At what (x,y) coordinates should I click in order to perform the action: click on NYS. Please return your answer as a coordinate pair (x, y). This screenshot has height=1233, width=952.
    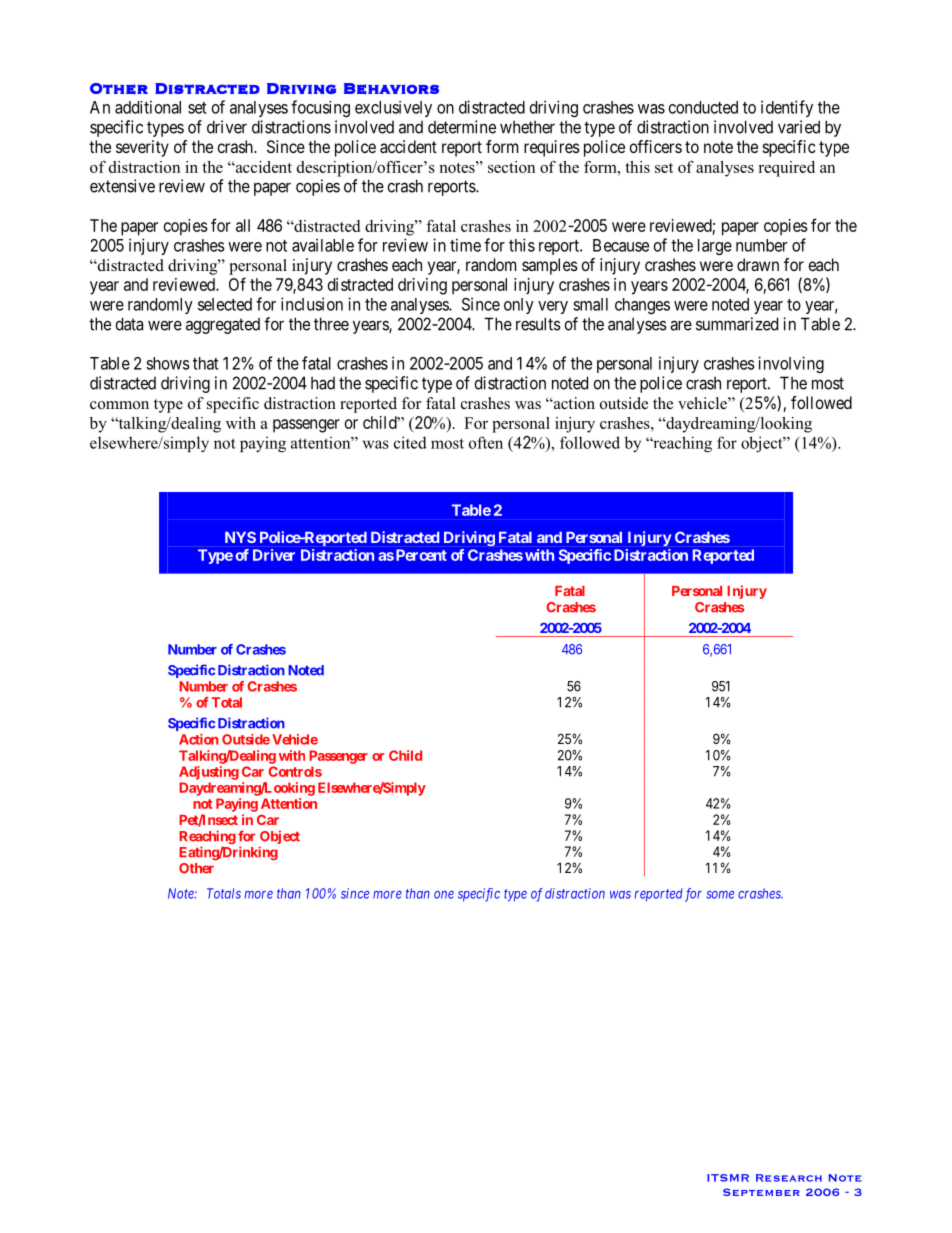
    Looking at the image, I should click on (240, 537).
